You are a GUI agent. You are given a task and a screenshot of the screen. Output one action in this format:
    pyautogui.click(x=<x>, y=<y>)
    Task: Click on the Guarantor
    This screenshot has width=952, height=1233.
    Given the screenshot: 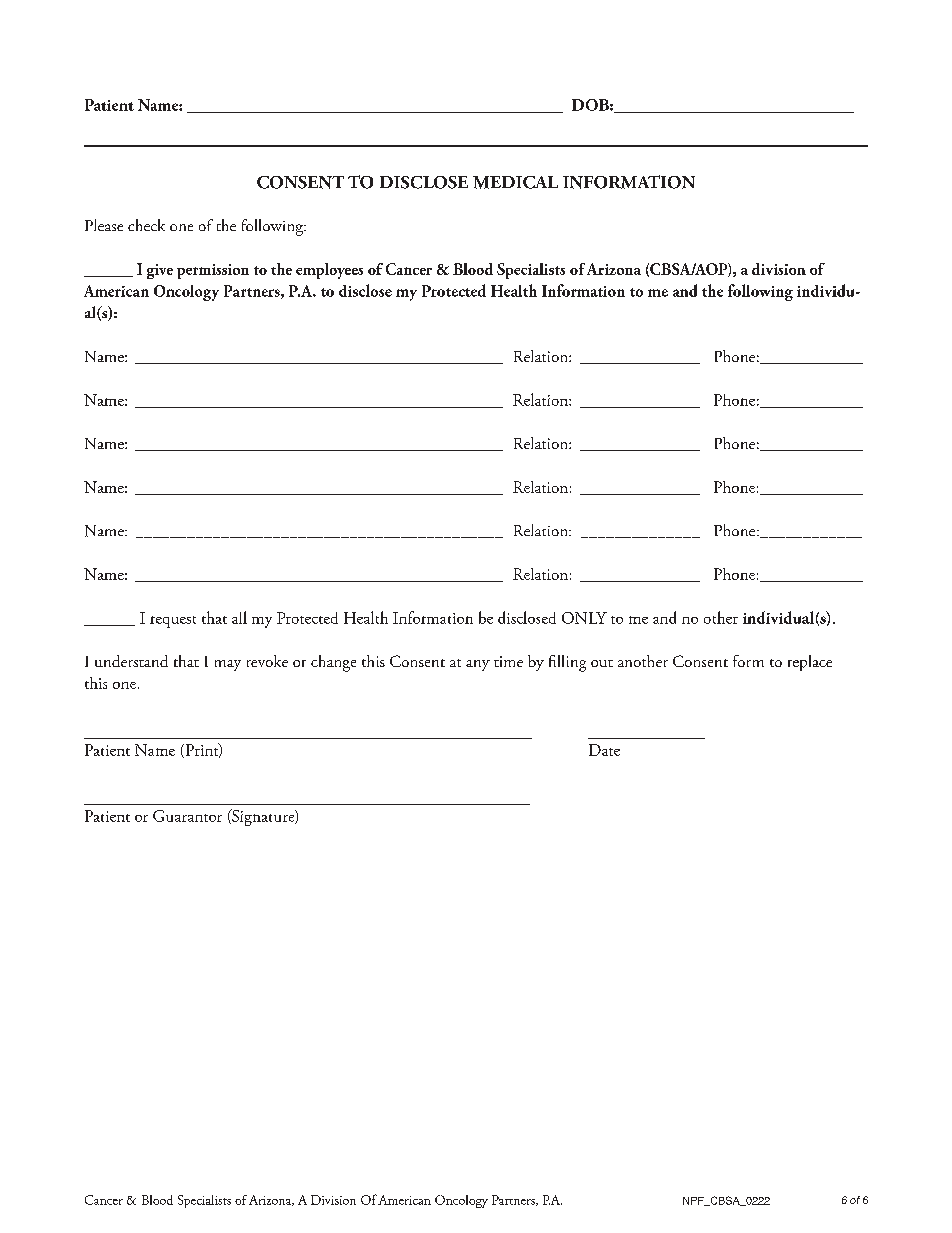 What is the action you would take?
    pyautogui.click(x=187, y=816)
